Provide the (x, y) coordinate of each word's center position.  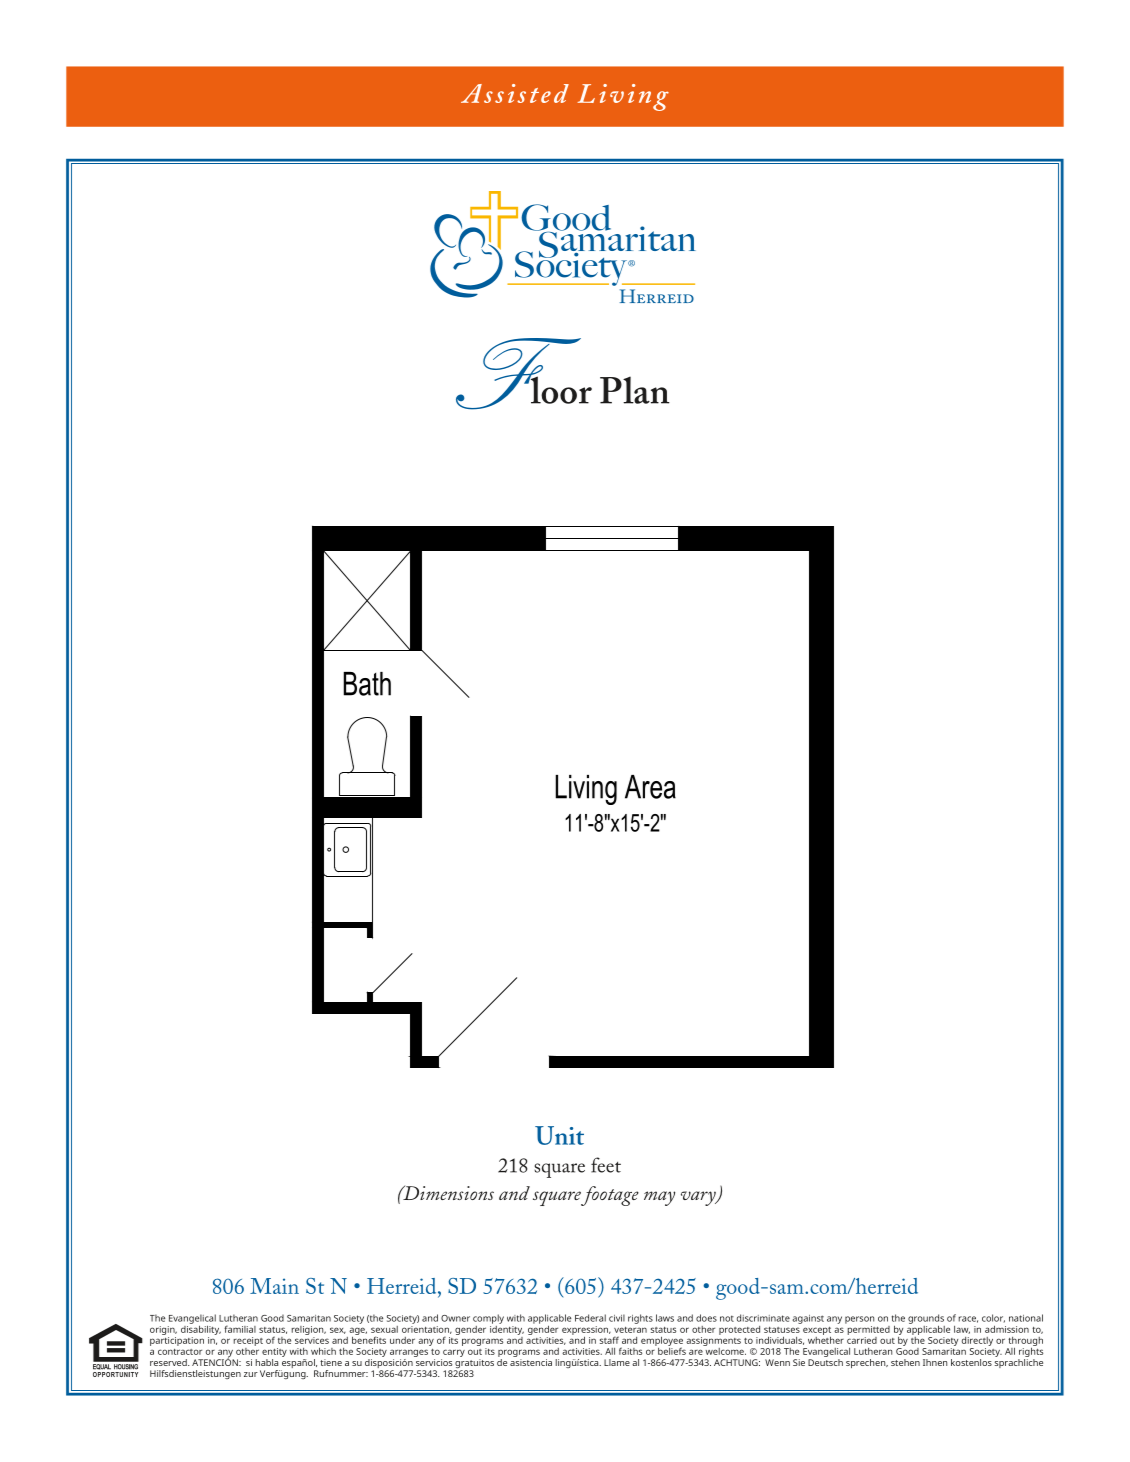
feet (606, 1165)
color (993, 1318)
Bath (367, 684)
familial (240, 1329)
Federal (590, 1318)
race (968, 1319)
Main (274, 1286)
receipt (248, 1341)
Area (650, 787)
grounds (926, 1320)
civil (617, 1318)
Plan (635, 390)
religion (308, 1330)
